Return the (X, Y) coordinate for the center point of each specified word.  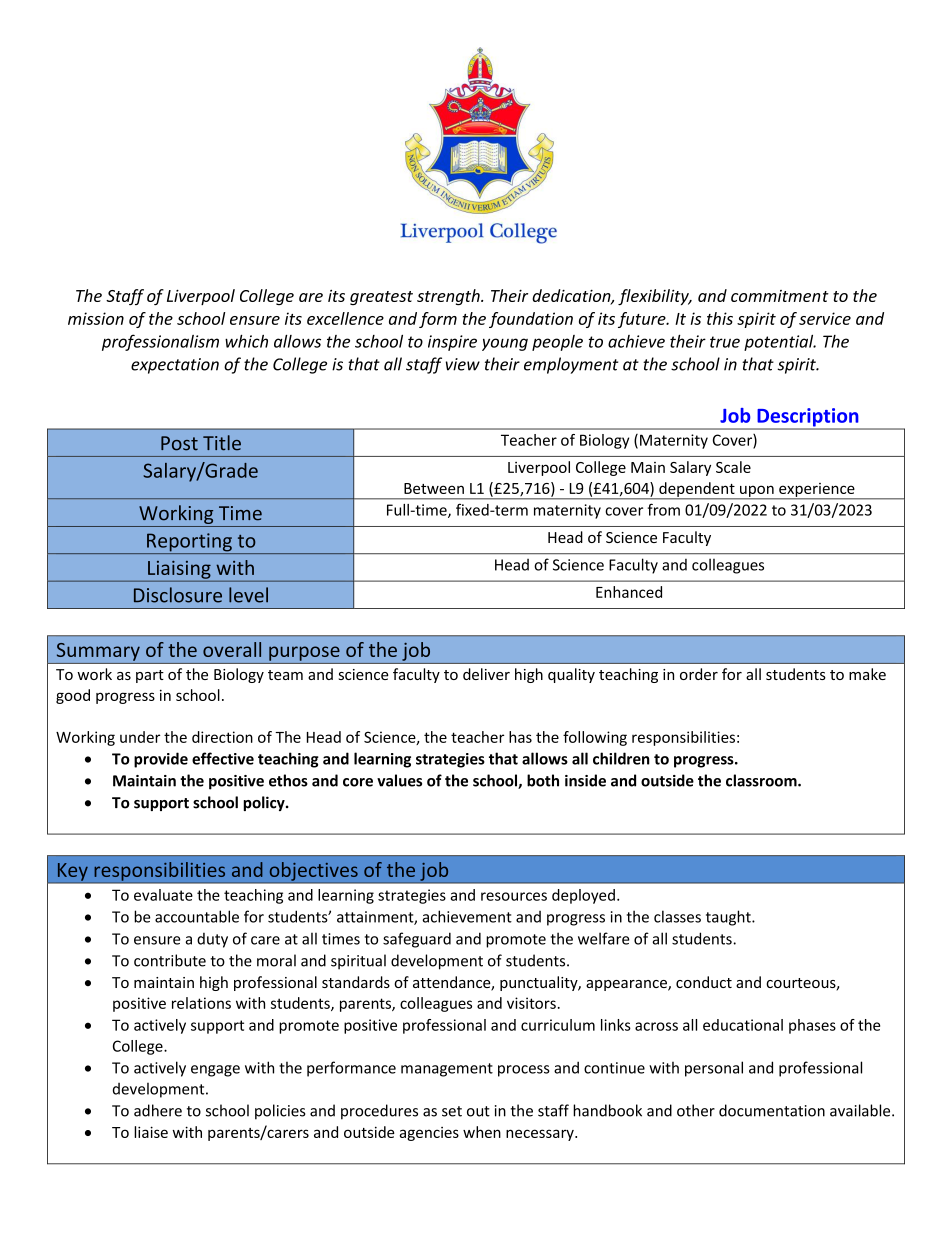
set (452, 1111)
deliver (486, 674)
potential (780, 343)
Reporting (189, 543)
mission (96, 318)
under (140, 737)
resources (514, 896)
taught (729, 918)
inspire (452, 343)
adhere (158, 1110)
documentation (772, 1110)
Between (434, 488)
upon (756, 492)
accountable (197, 916)
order (699, 674)
